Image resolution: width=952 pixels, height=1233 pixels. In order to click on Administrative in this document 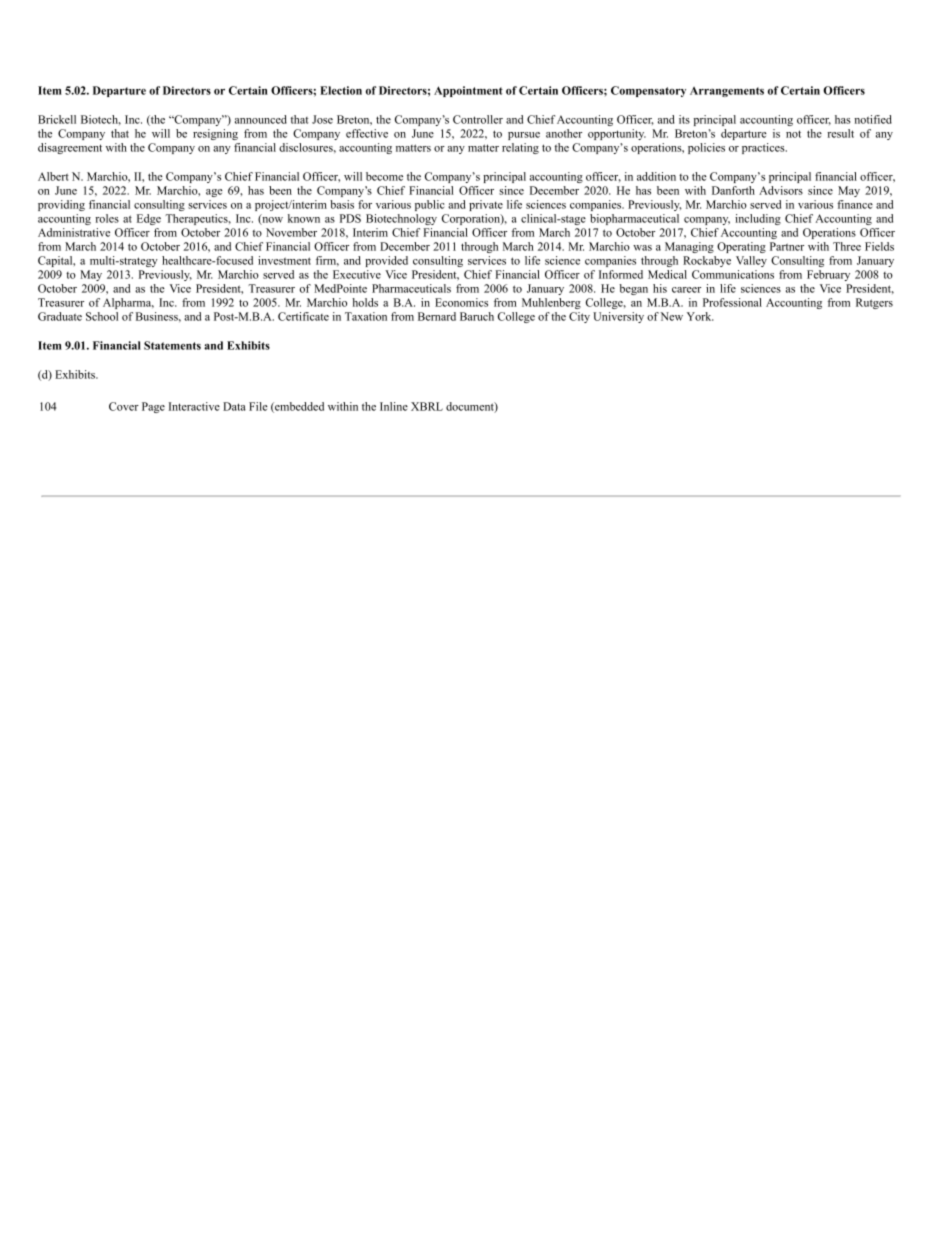, I will do `click(74, 232)`.
